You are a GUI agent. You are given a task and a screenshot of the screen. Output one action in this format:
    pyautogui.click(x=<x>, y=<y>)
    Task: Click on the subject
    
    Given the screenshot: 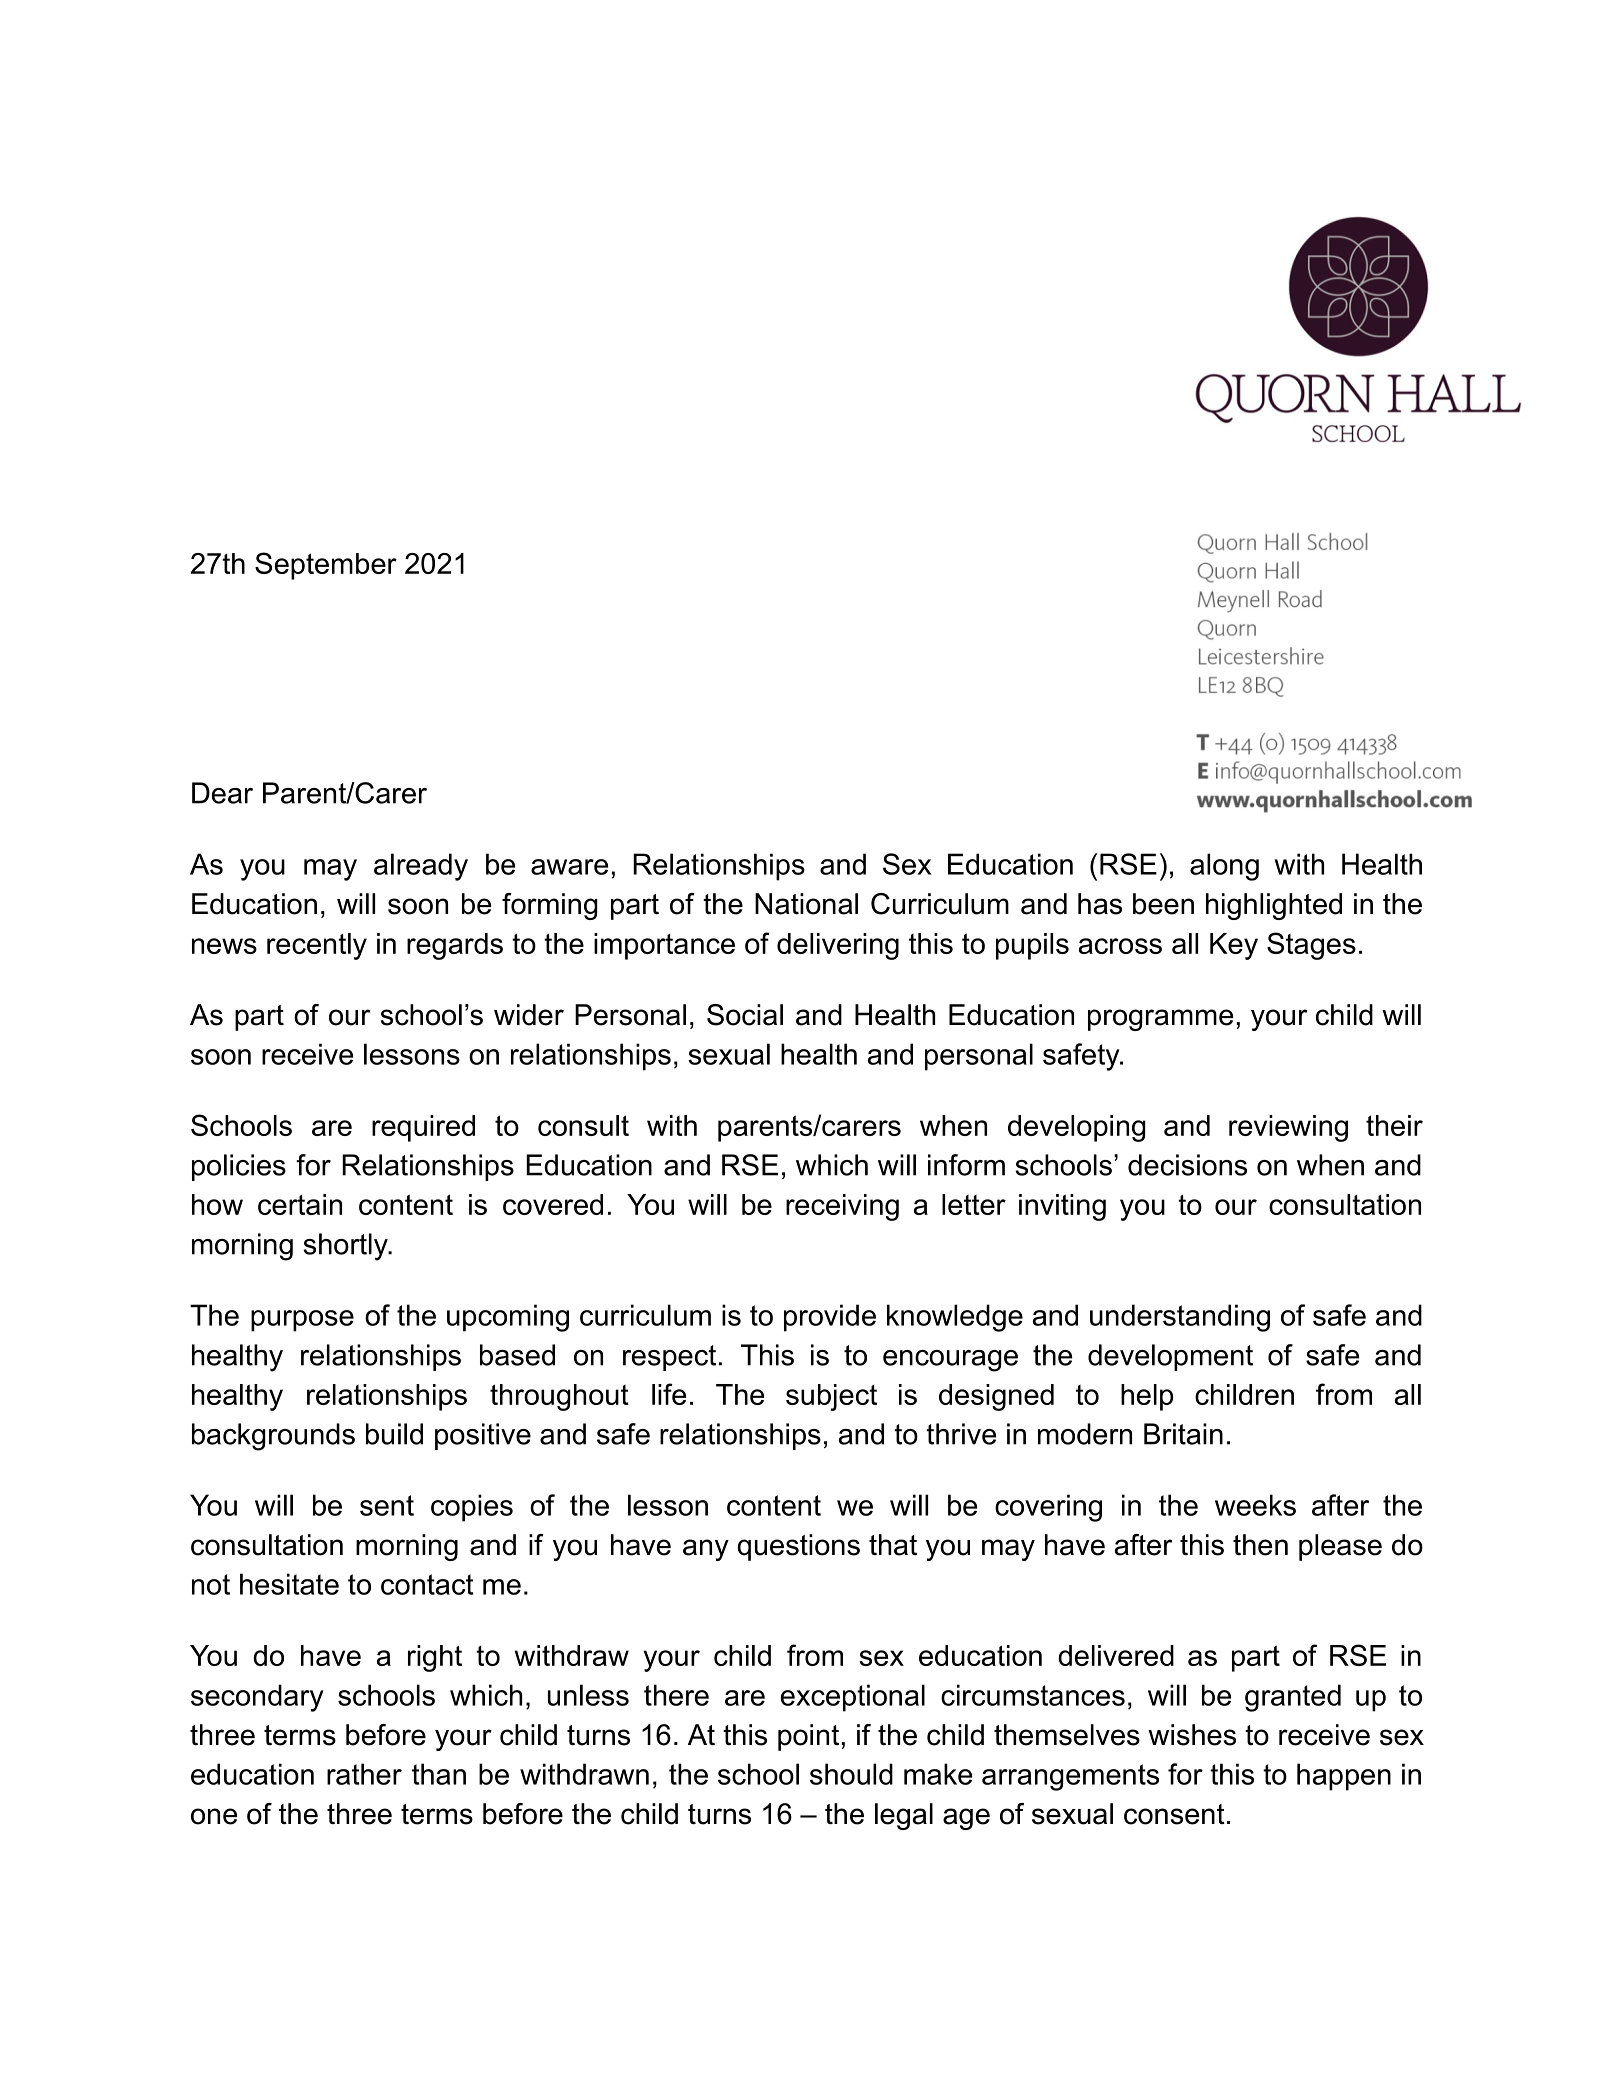 What is the action you would take?
    pyautogui.click(x=831, y=1397)
